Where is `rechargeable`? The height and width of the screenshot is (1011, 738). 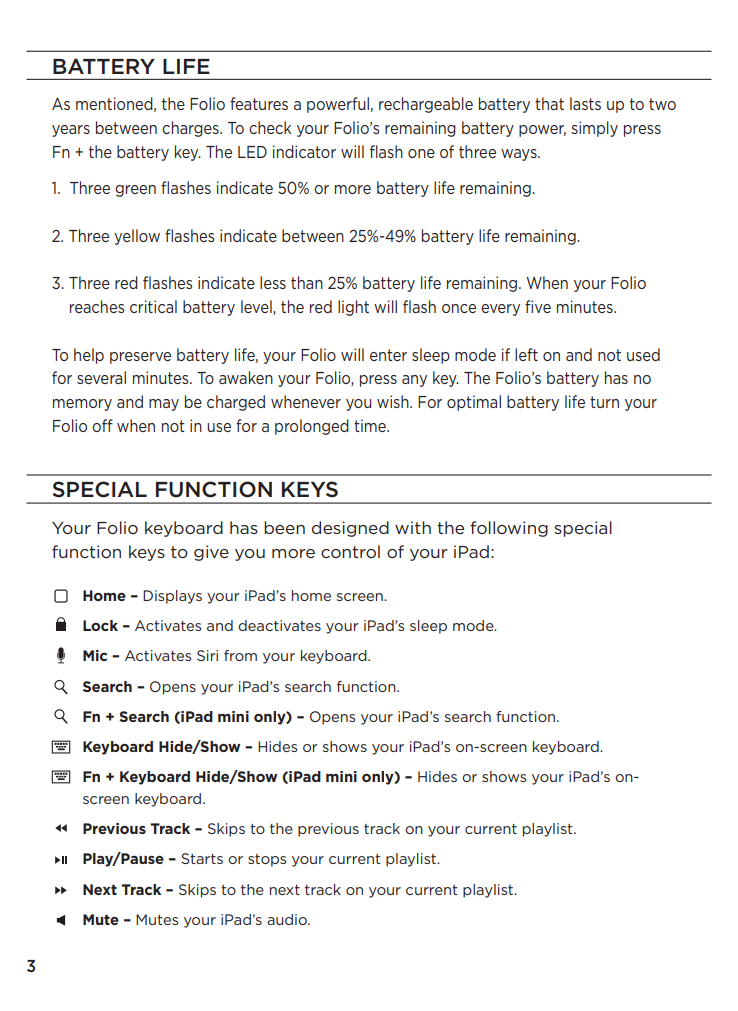 rechargeable is located at coordinates (426, 105).
